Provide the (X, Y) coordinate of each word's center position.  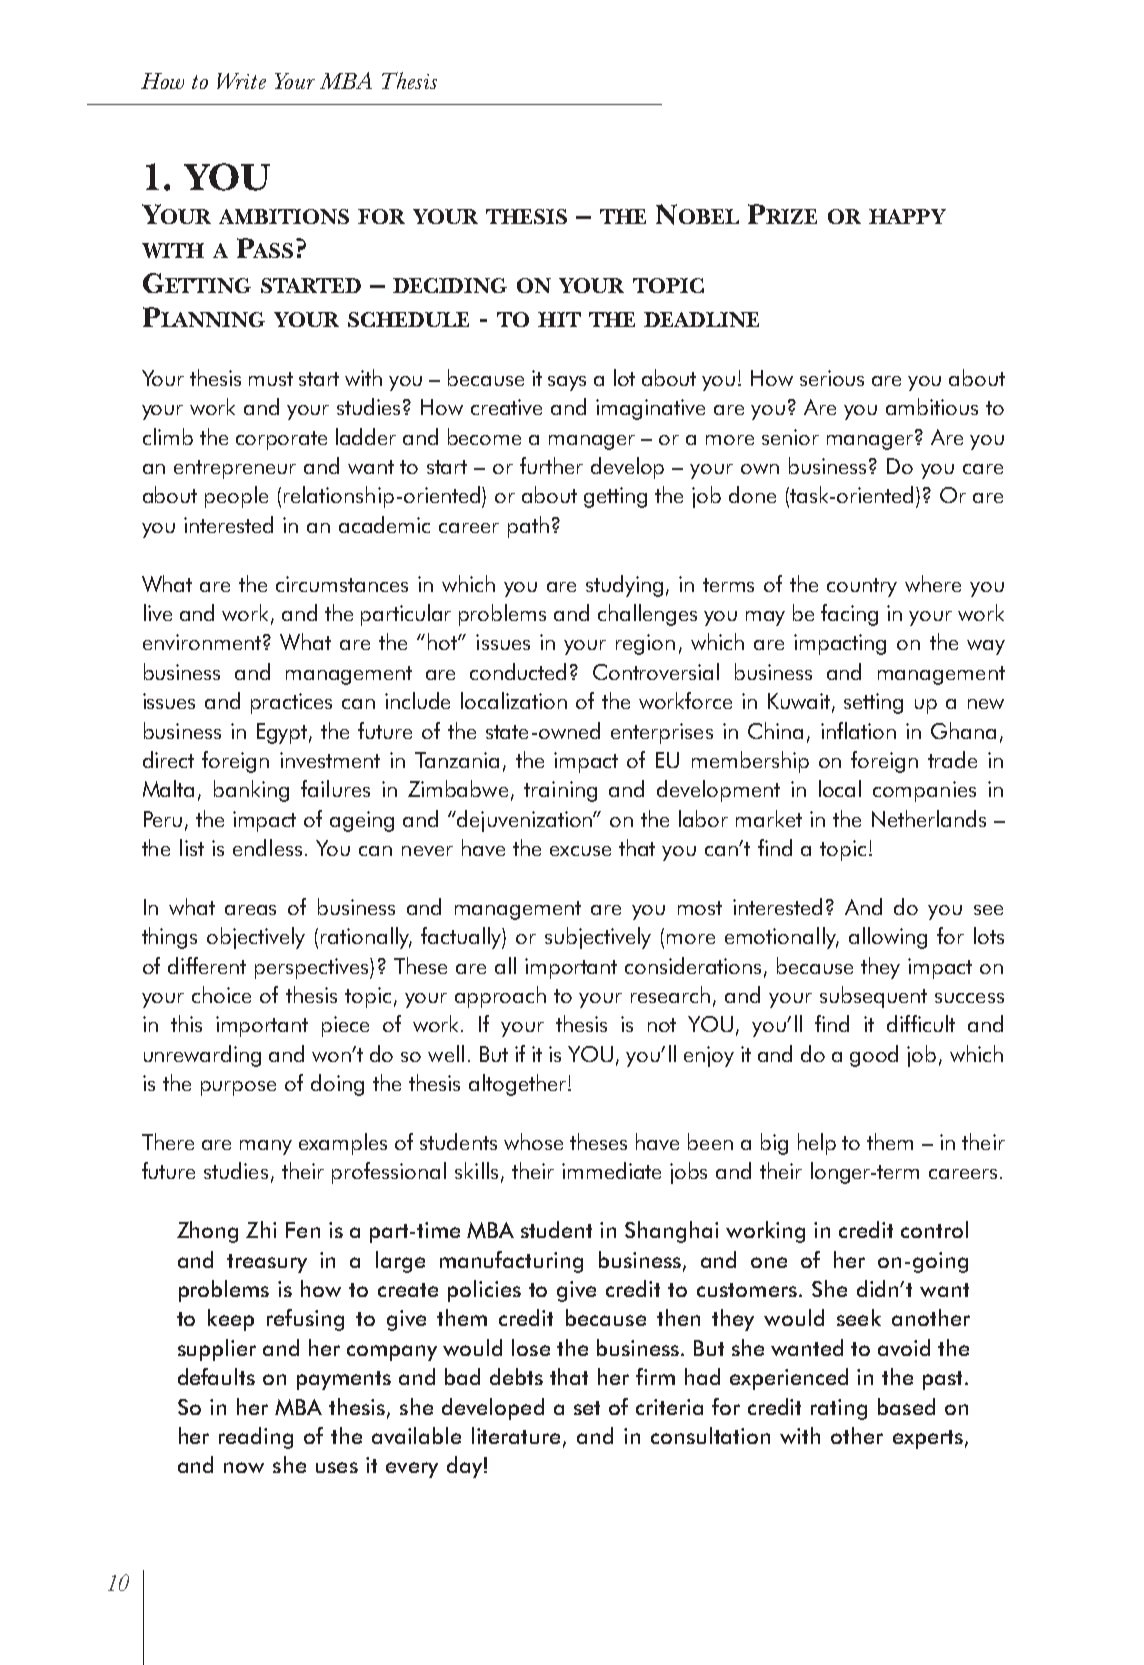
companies (924, 791)
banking (251, 791)
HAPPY (907, 216)
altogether (519, 1085)
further (551, 465)
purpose (238, 1088)
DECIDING (450, 285)
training (560, 791)
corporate (281, 440)
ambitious (932, 406)
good (874, 1056)
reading (256, 1438)
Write (241, 81)
